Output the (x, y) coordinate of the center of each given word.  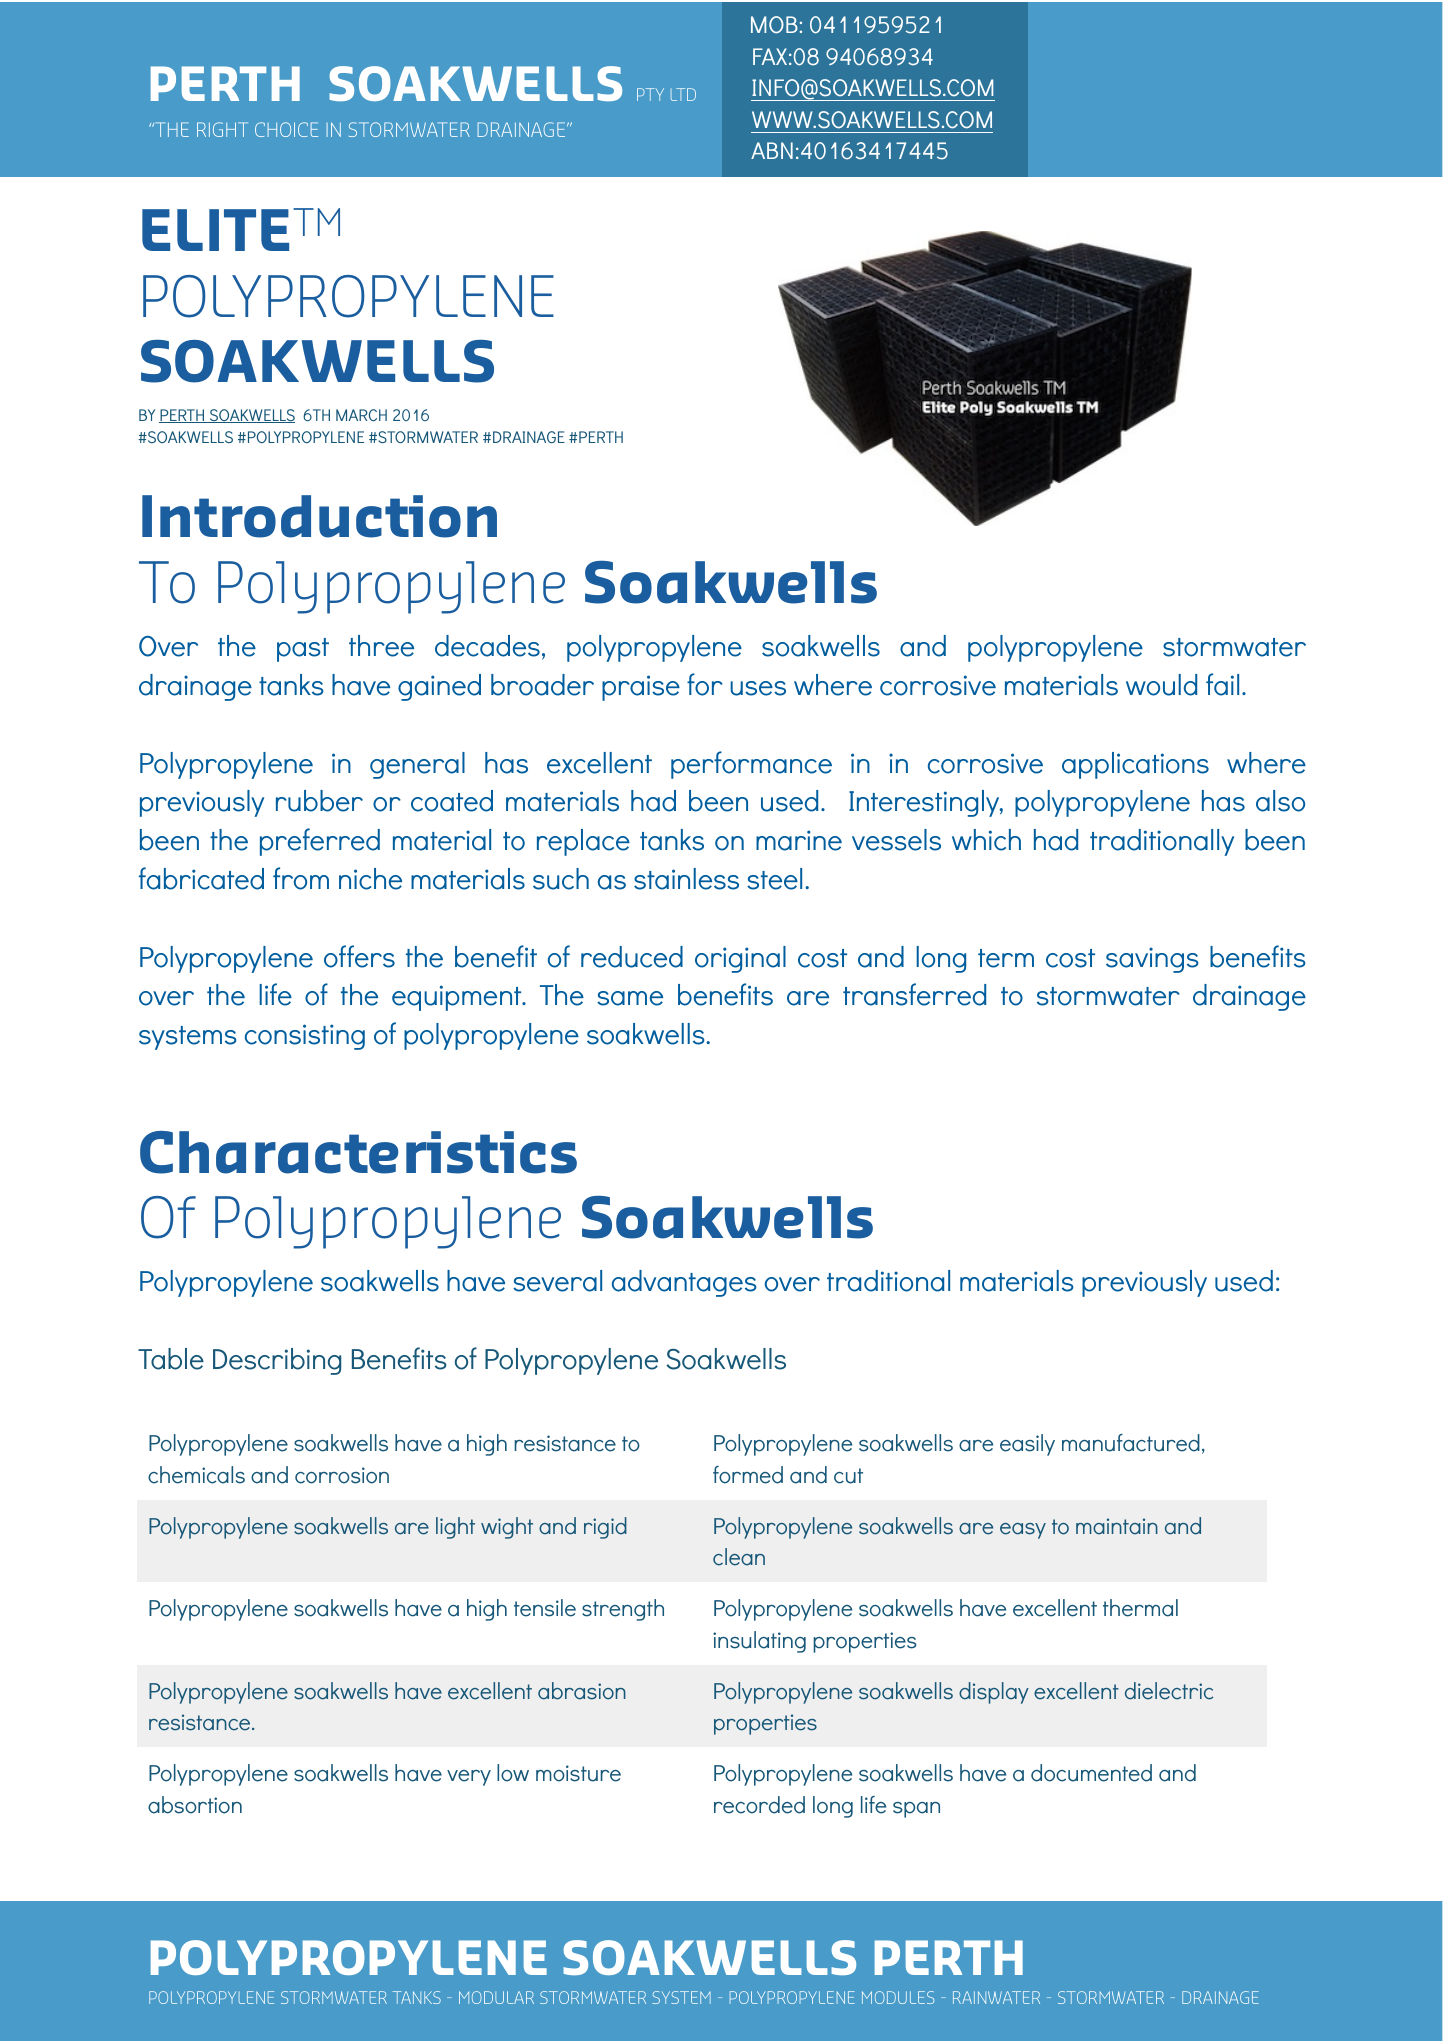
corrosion (342, 1475)
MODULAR (496, 1997)
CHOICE (286, 129)
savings (1152, 960)
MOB (774, 25)
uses (758, 688)
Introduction (319, 516)
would (1161, 685)
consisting (305, 1037)
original (740, 959)
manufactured (1131, 1443)
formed (748, 1475)
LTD (683, 94)
